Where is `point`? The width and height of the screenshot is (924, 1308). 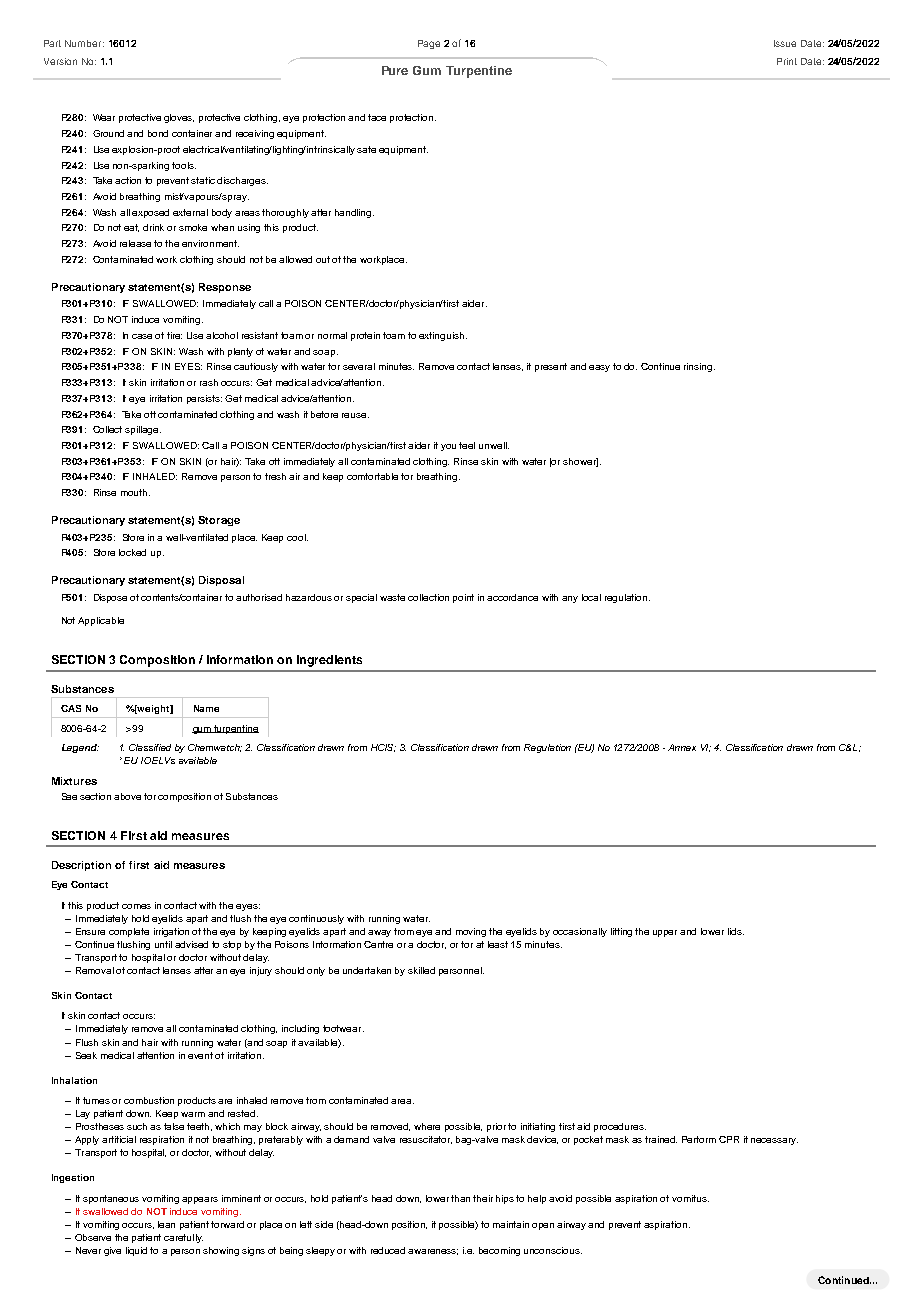 point is located at coordinates (463, 598).
